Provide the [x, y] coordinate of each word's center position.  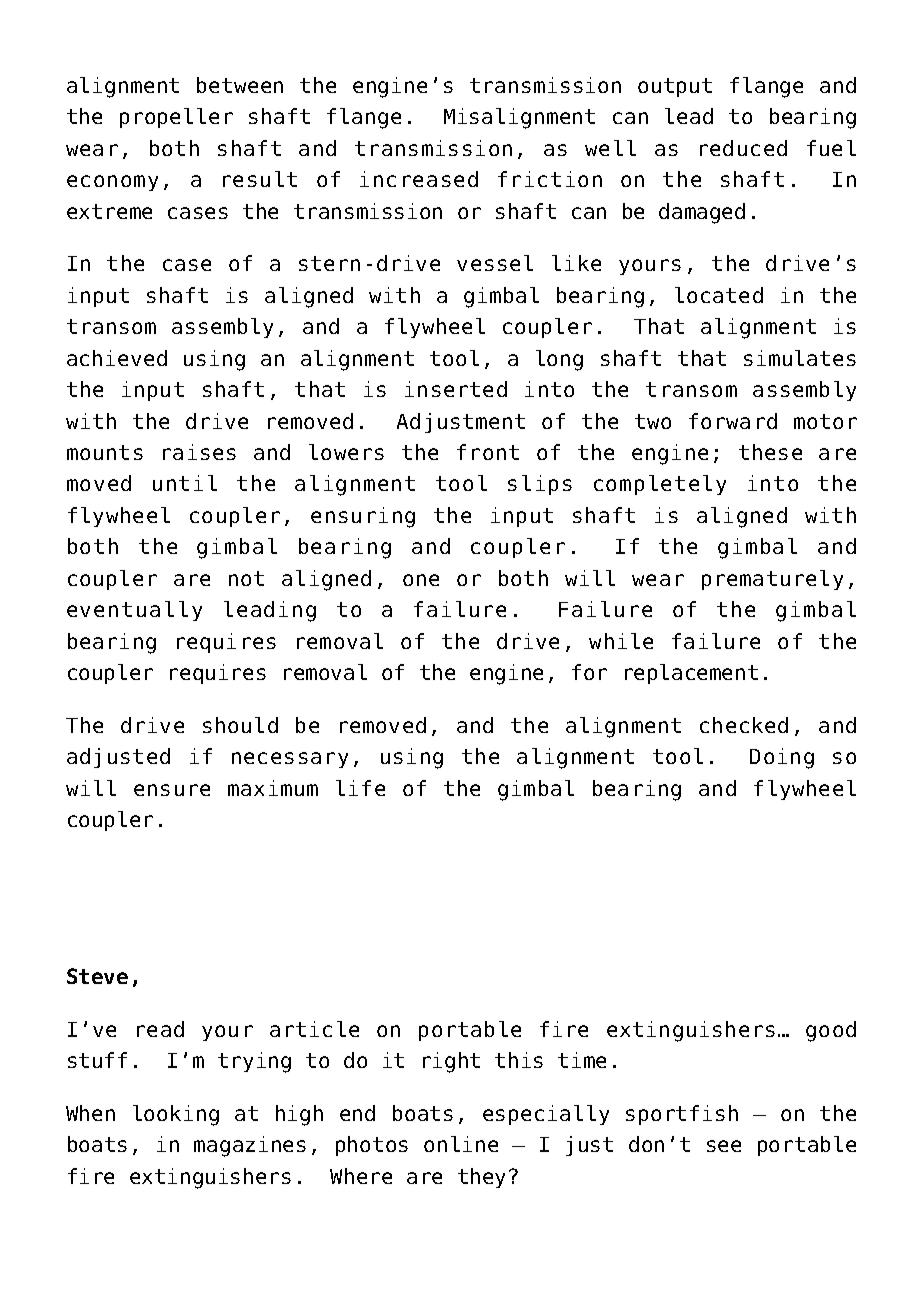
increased [419, 179]
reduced [743, 148]
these [770, 452]
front [488, 452]
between [240, 85]
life [360, 788]
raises [199, 452]
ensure [172, 790]
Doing [782, 758]
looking [176, 1115]
